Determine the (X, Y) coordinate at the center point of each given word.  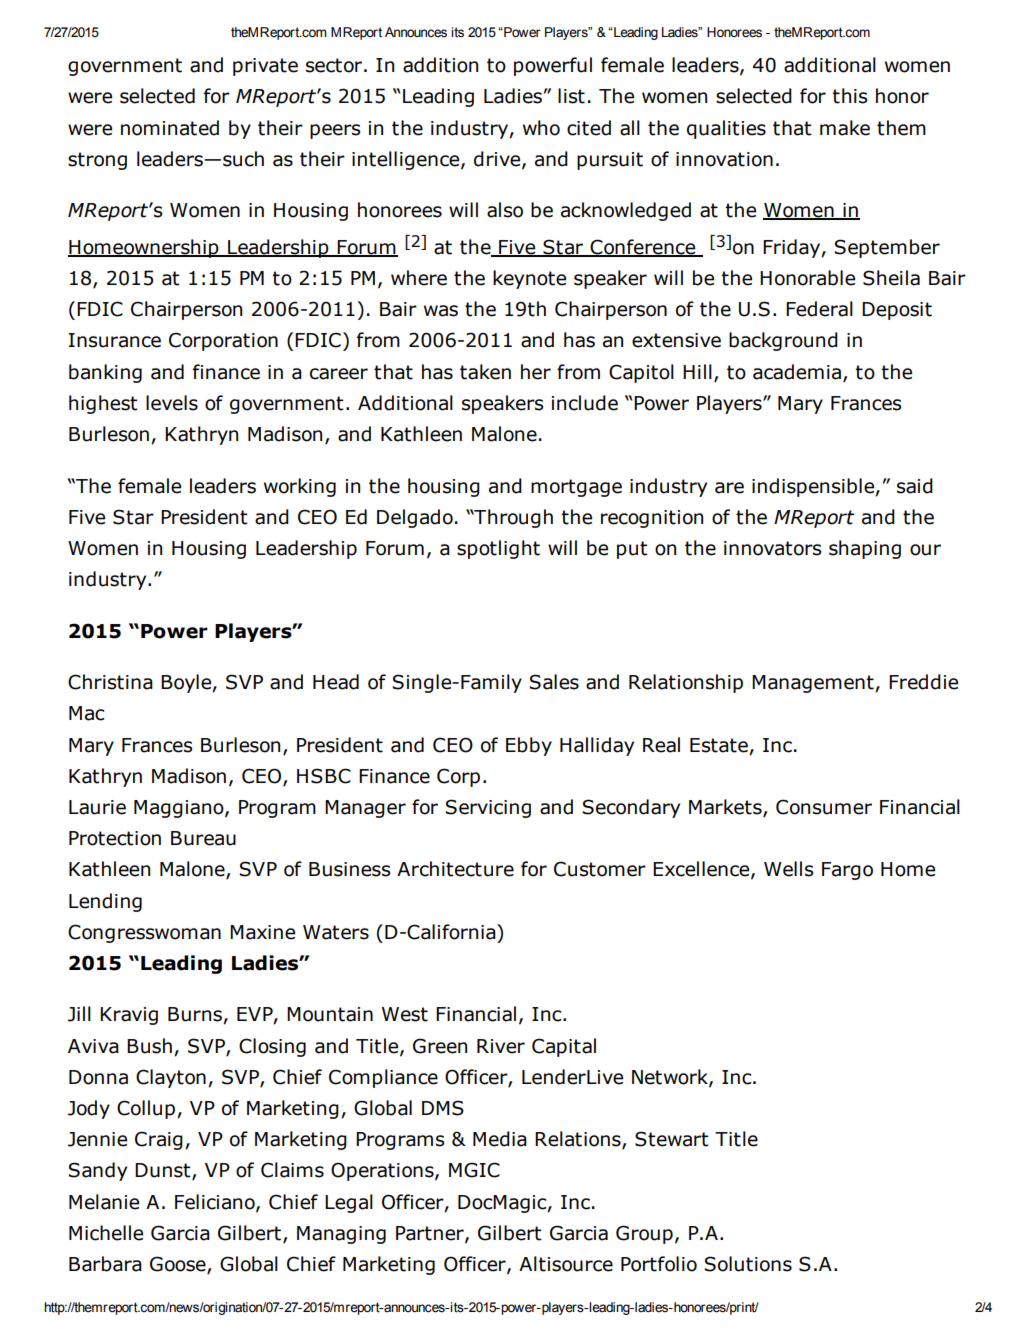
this (849, 96)
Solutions (748, 1264)
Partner (431, 1234)
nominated (170, 128)
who (541, 128)
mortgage (576, 488)
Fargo (847, 871)
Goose (179, 1265)
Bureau (203, 838)
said (915, 486)
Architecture (455, 869)
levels (172, 403)
